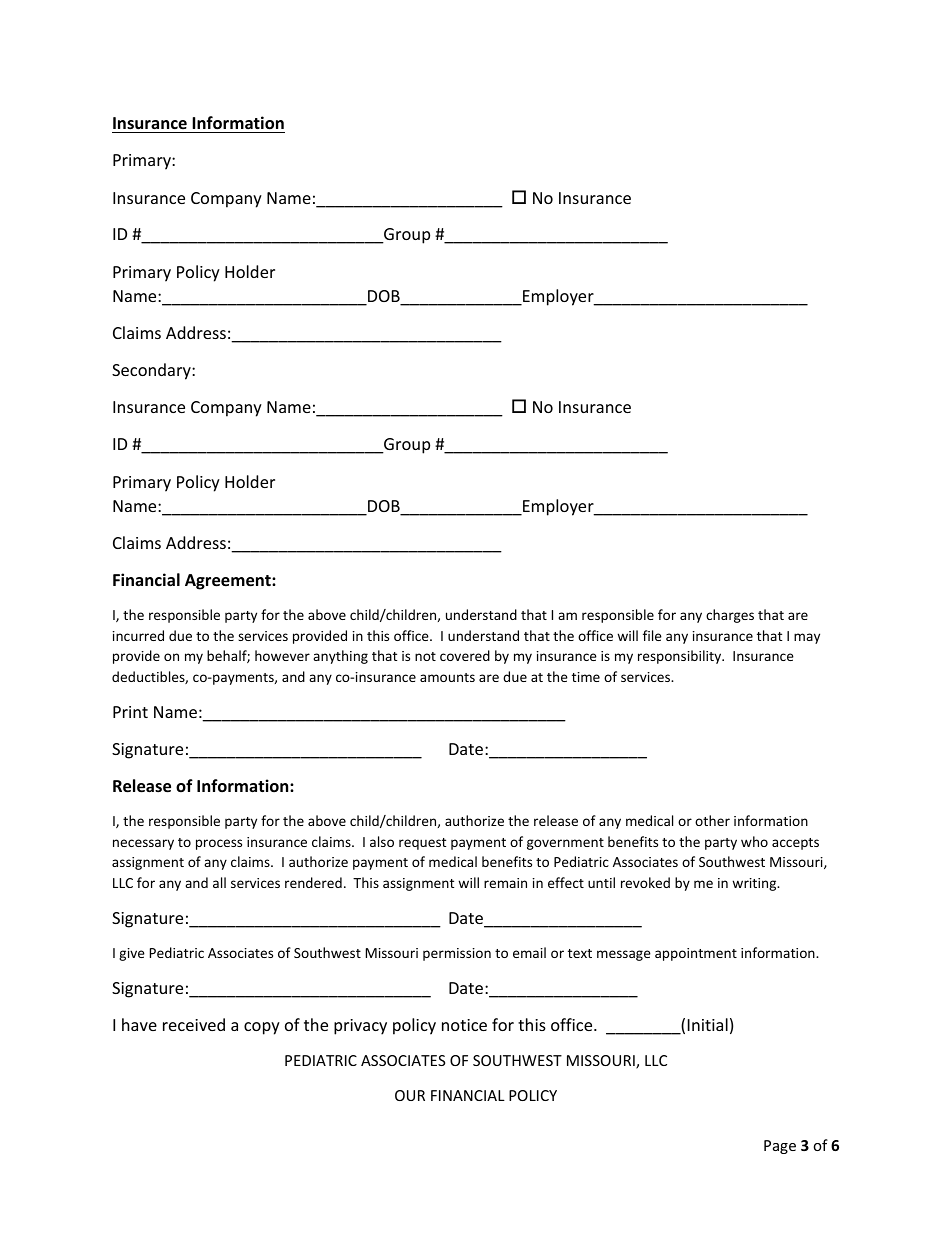 The image size is (952, 1233). Describe the element at coordinates (447, 677) in the screenshot. I see `amounts` at that location.
